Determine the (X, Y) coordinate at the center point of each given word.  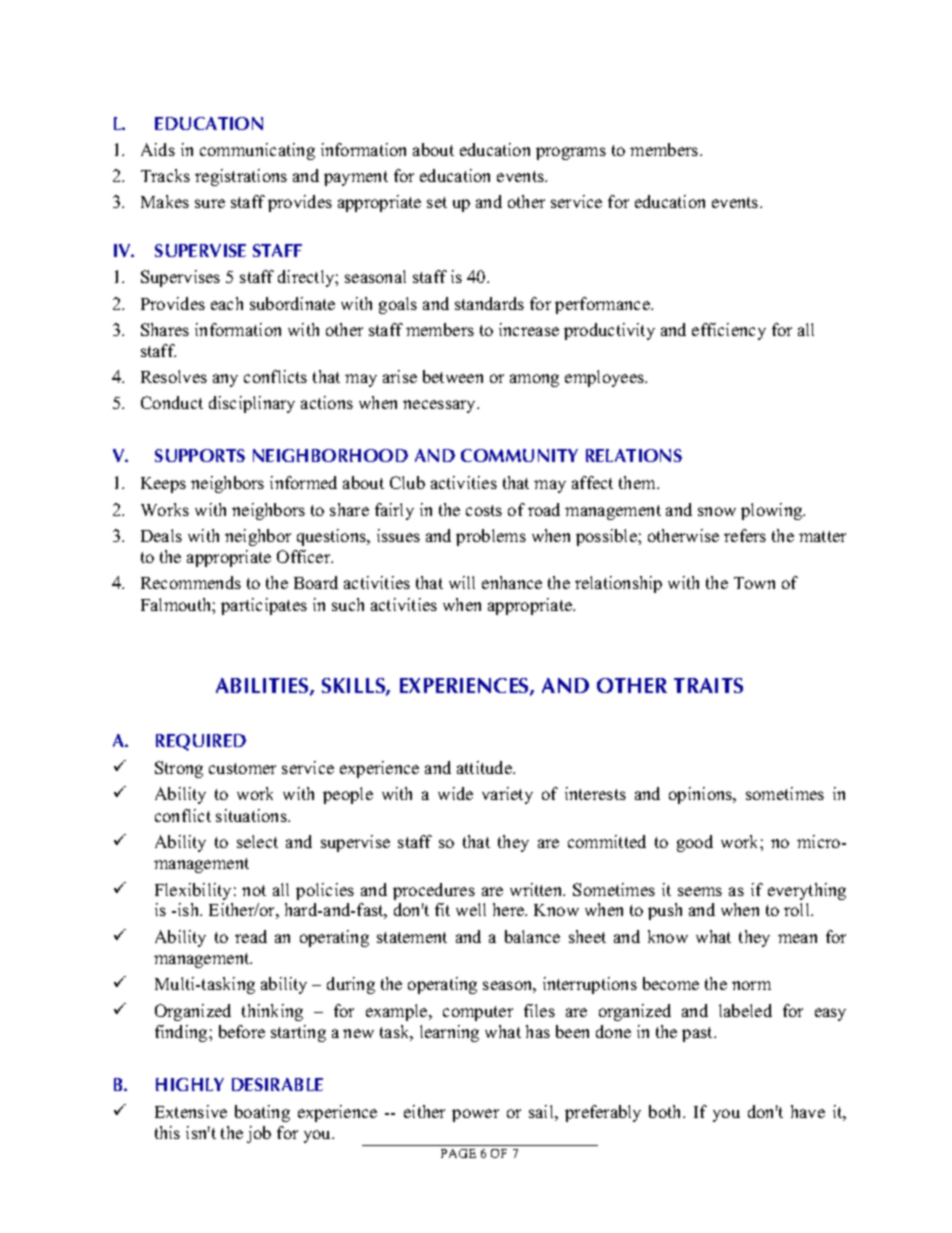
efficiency (729, 331)
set (437, 202)
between (453, 376)
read (251, 936)
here (510, 909)
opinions (702, 795)
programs (571, 153)
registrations (241, 177)
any (225, 380)
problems (491, 537)
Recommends (191, 582)
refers (745, 535)
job (259, 1134)
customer (242, 768)
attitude (485, 767)
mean (797, 938)
